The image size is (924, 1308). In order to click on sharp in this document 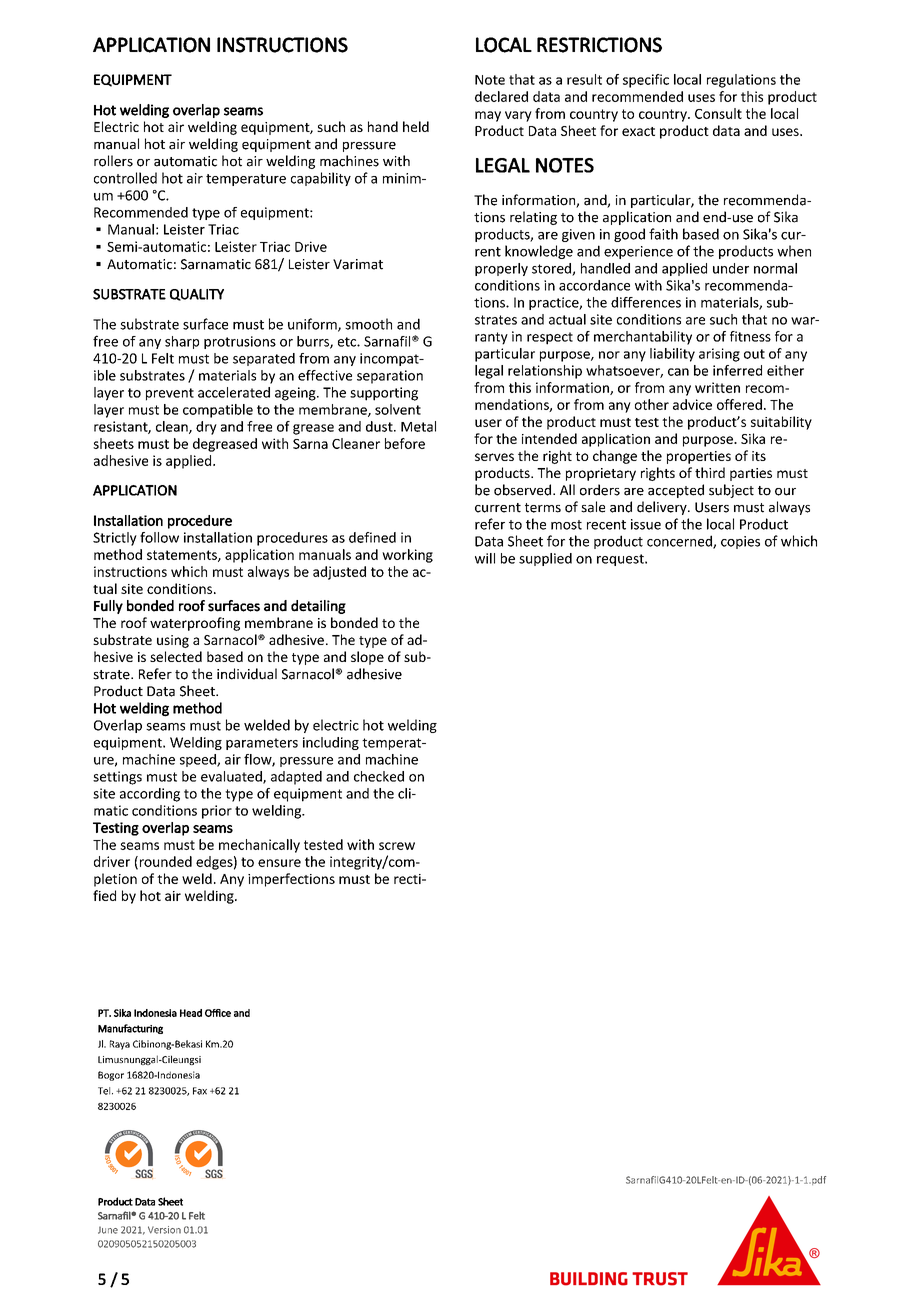, I will do `click(182, 342)`.
